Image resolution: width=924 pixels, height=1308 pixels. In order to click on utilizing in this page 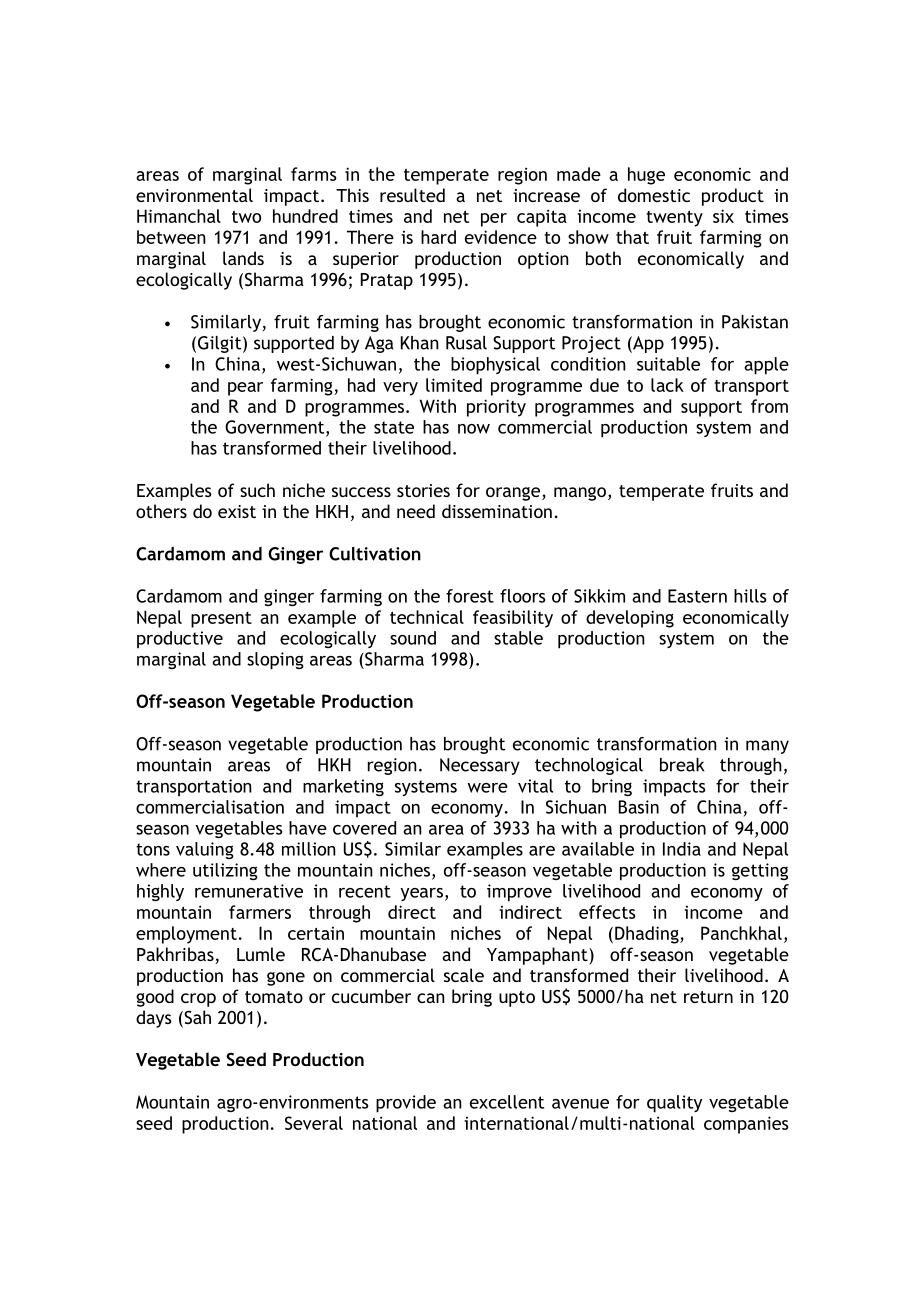, I will do `click(225, 871)`.
